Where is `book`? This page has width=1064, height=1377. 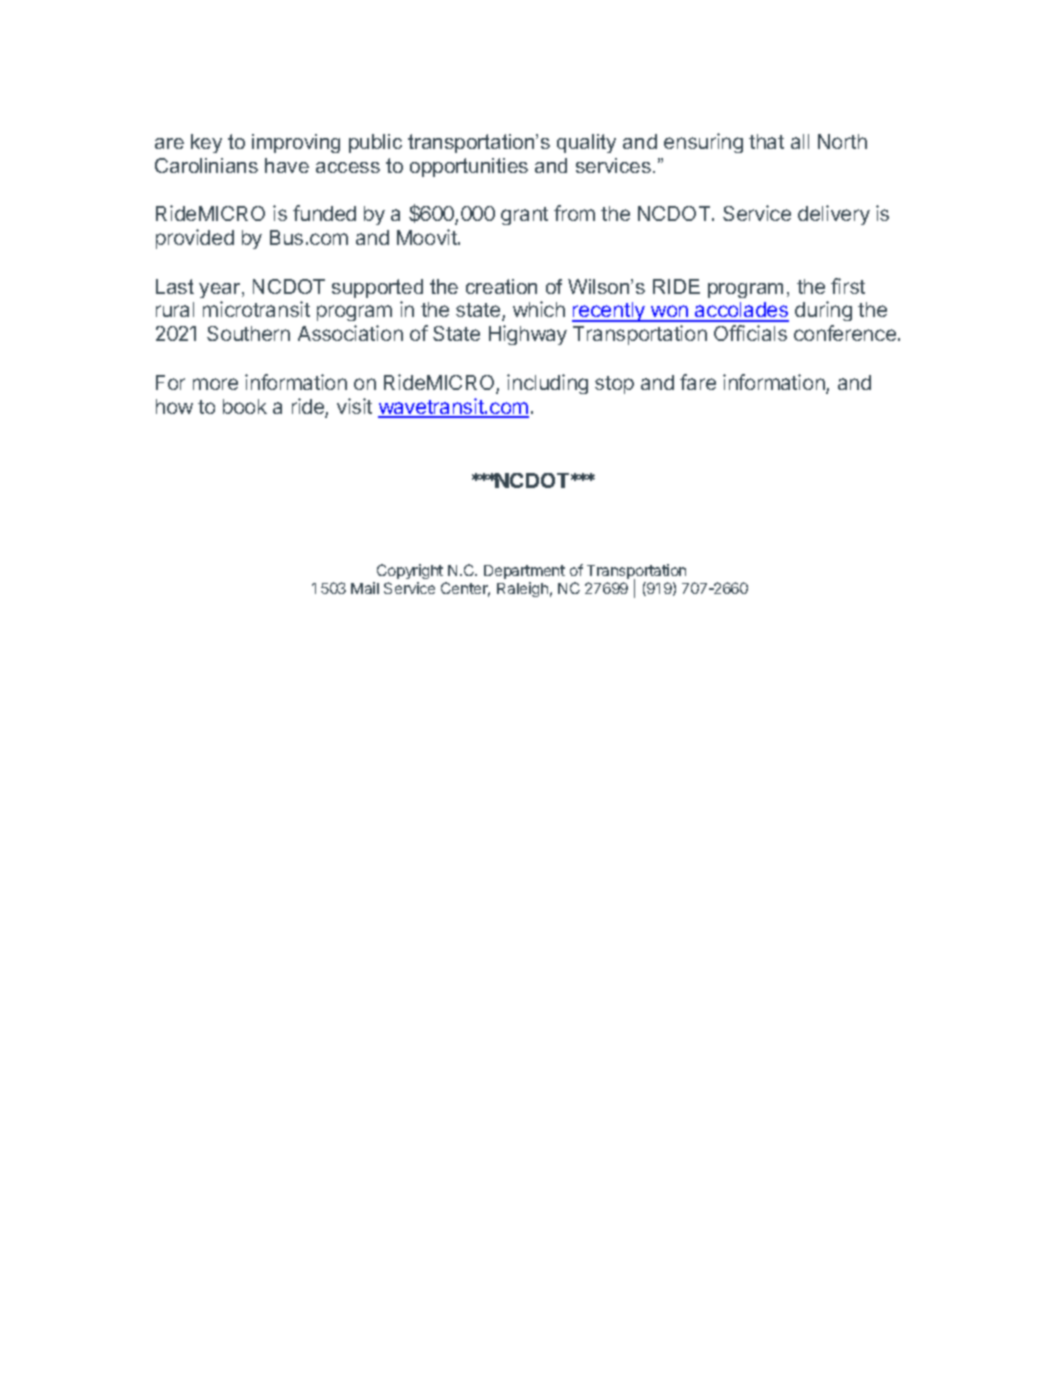 book is located at coordinates (245, 406).
